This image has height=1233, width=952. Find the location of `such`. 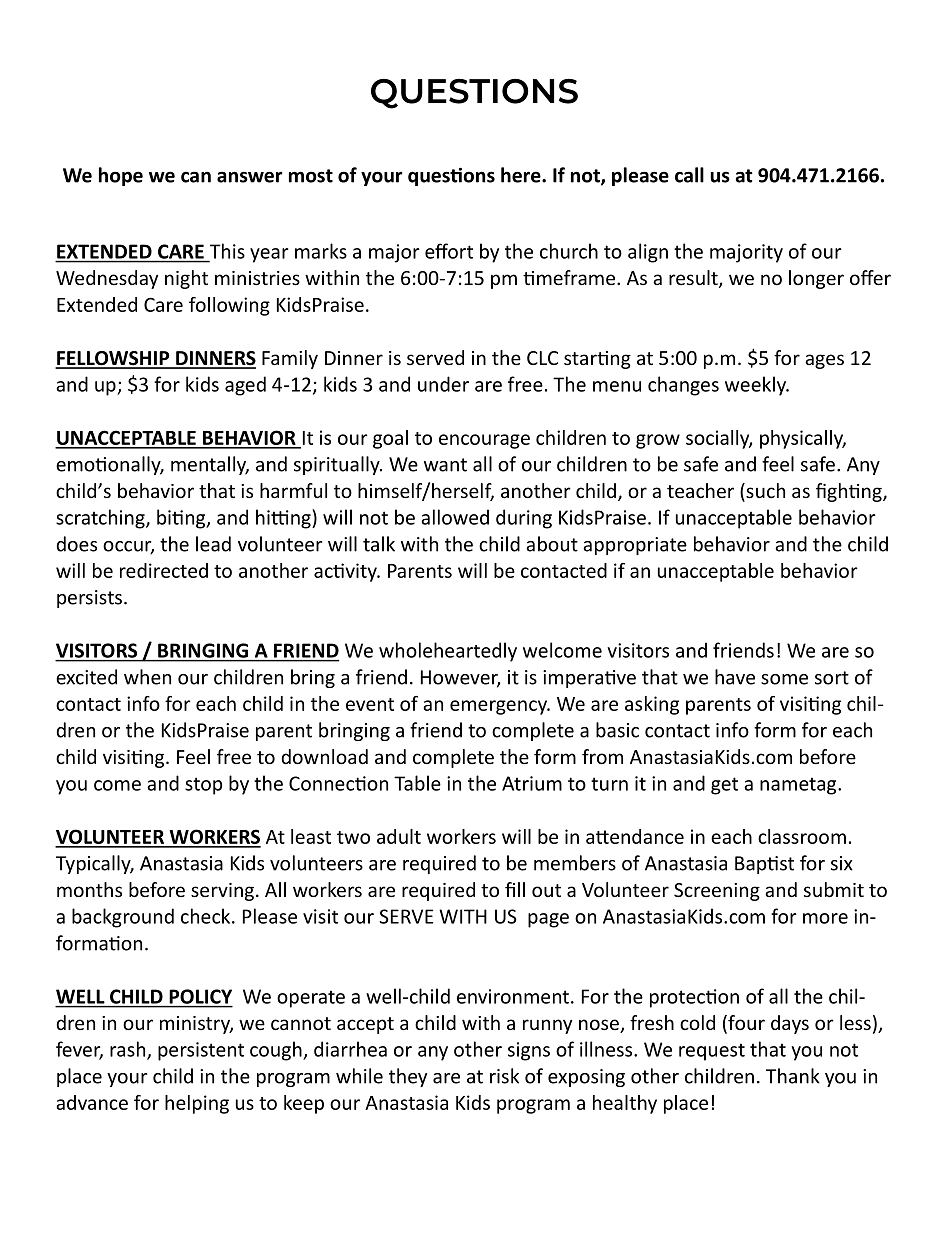

such is located at coordinates (764, 492).
